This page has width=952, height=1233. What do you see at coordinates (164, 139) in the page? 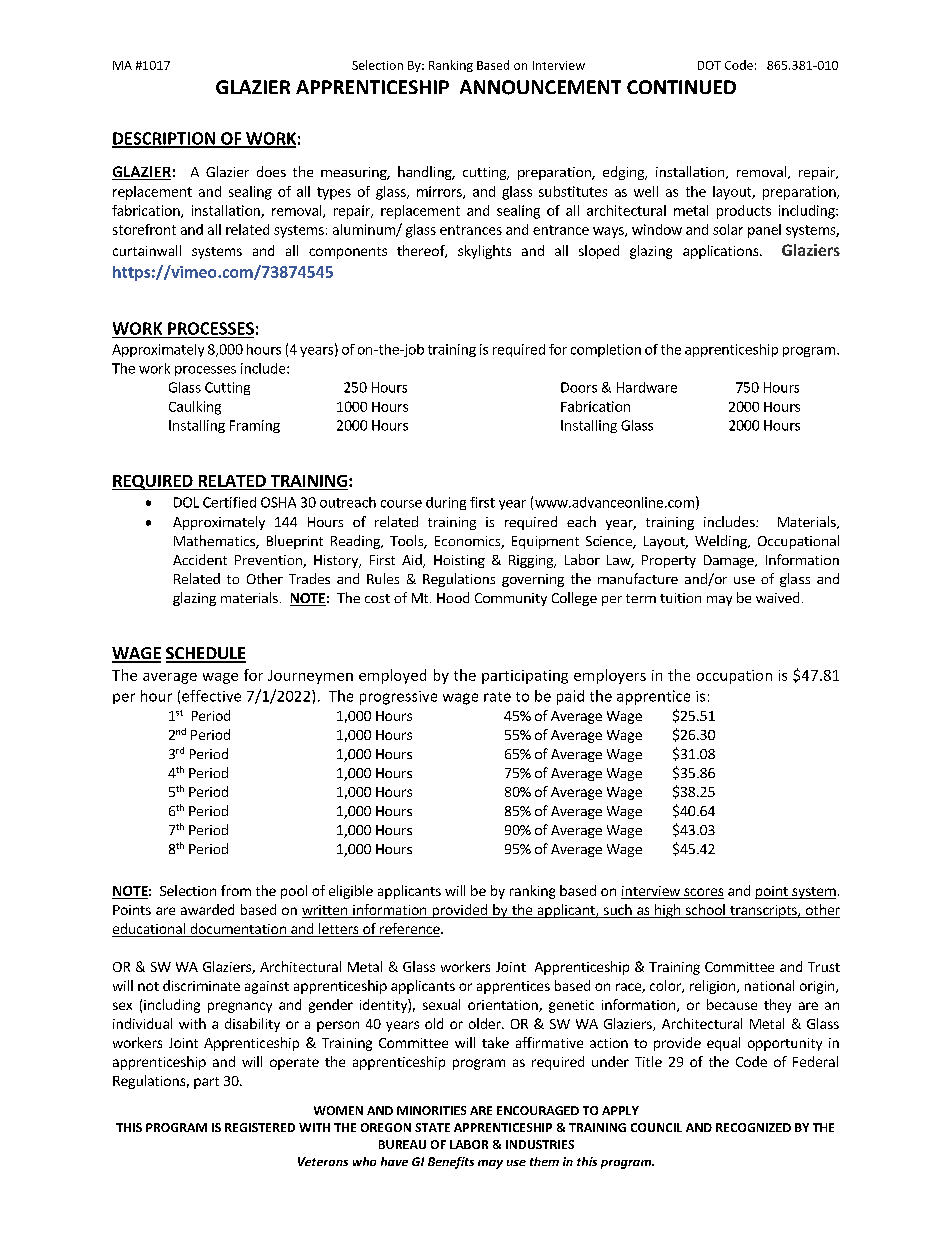
I see `DESCRIPTION` at bounding box center [164, 139].
